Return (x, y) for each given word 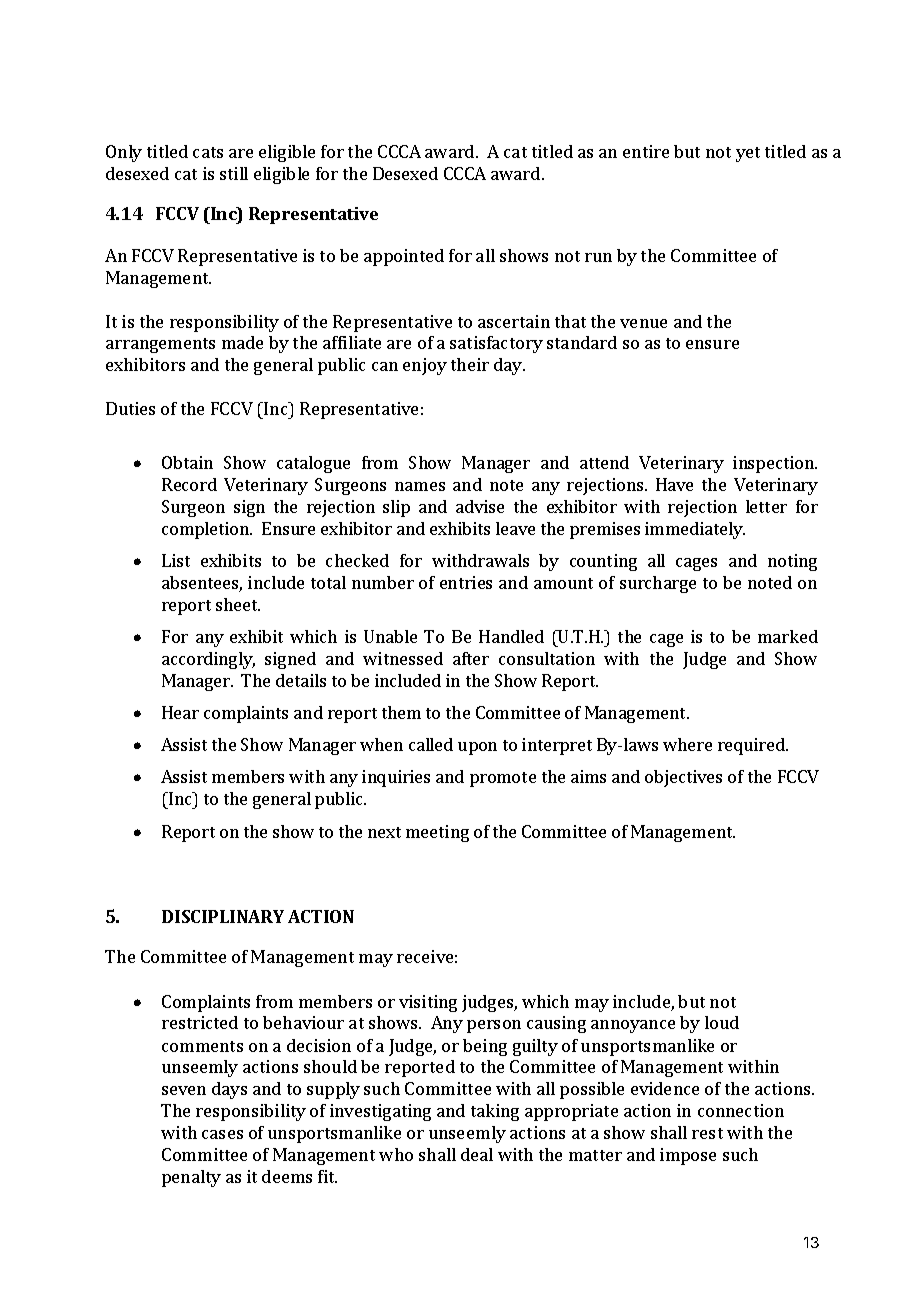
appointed (404, 257)
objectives (683, 778)
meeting (437, 833)
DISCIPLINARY (223, 916)
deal (477, 1154)
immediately (695, 530)
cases (222, 1134)
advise (480, 506)
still (234, 173)
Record (189, 484)
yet (748, 154)
